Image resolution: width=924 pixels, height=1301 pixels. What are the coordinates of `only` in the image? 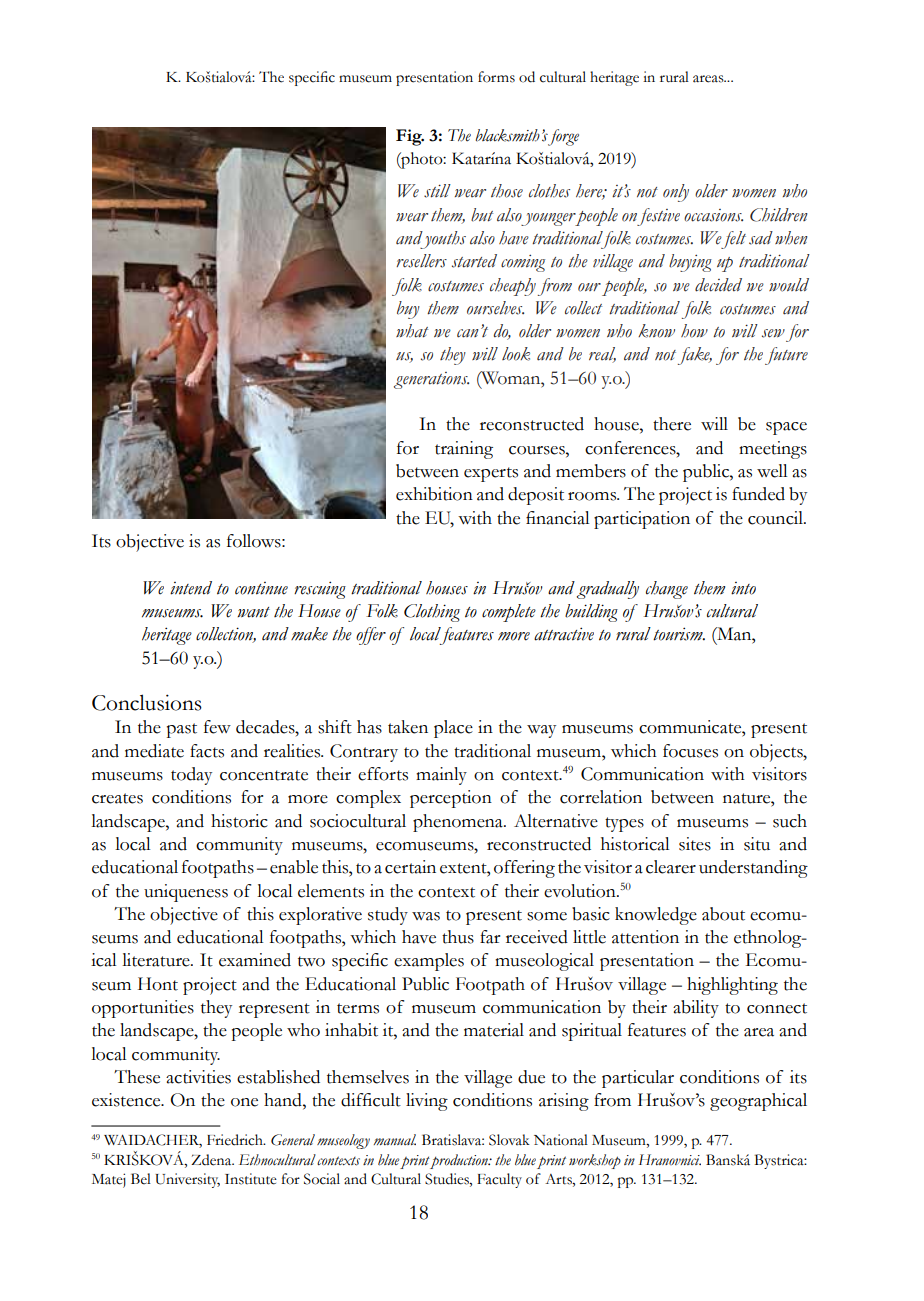 It's located at (676, 193).
